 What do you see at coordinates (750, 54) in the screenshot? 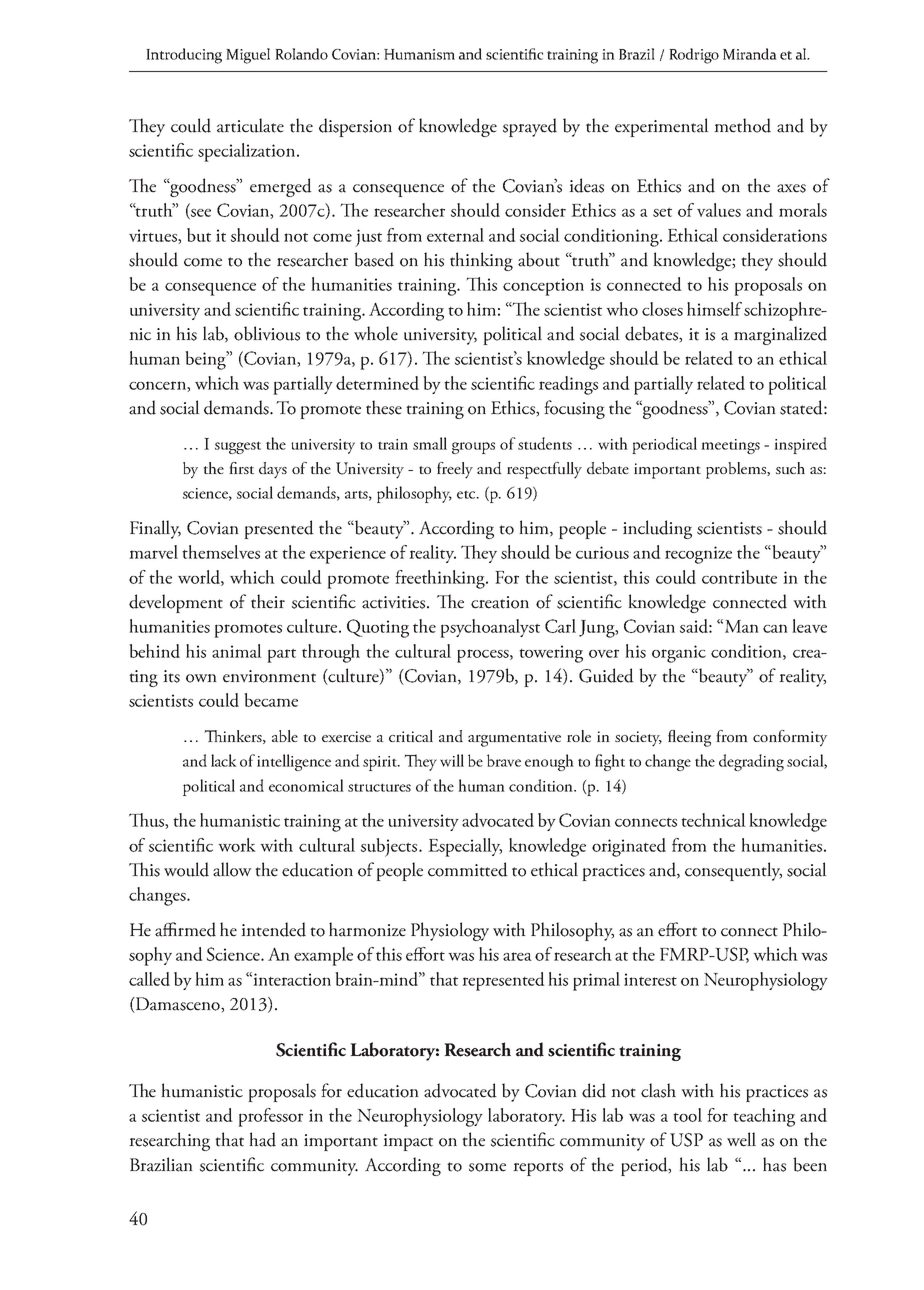
I see `Miranda` at bounding box center [750, 54].
